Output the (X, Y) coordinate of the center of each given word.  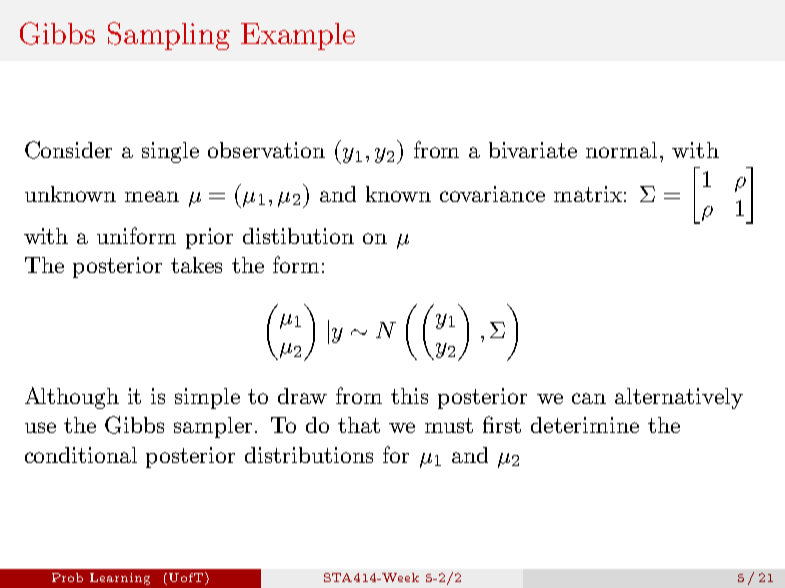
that (359, 425)
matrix (588, 194)
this (409, 396)
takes (196, 265)
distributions (309, 455)
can (589, 398)
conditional (81, 455)
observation (266, 150)
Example (298, 36)
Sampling (169, 36)
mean (152, 196)
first (502, 424)
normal (621, 150)
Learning (120, 579)
